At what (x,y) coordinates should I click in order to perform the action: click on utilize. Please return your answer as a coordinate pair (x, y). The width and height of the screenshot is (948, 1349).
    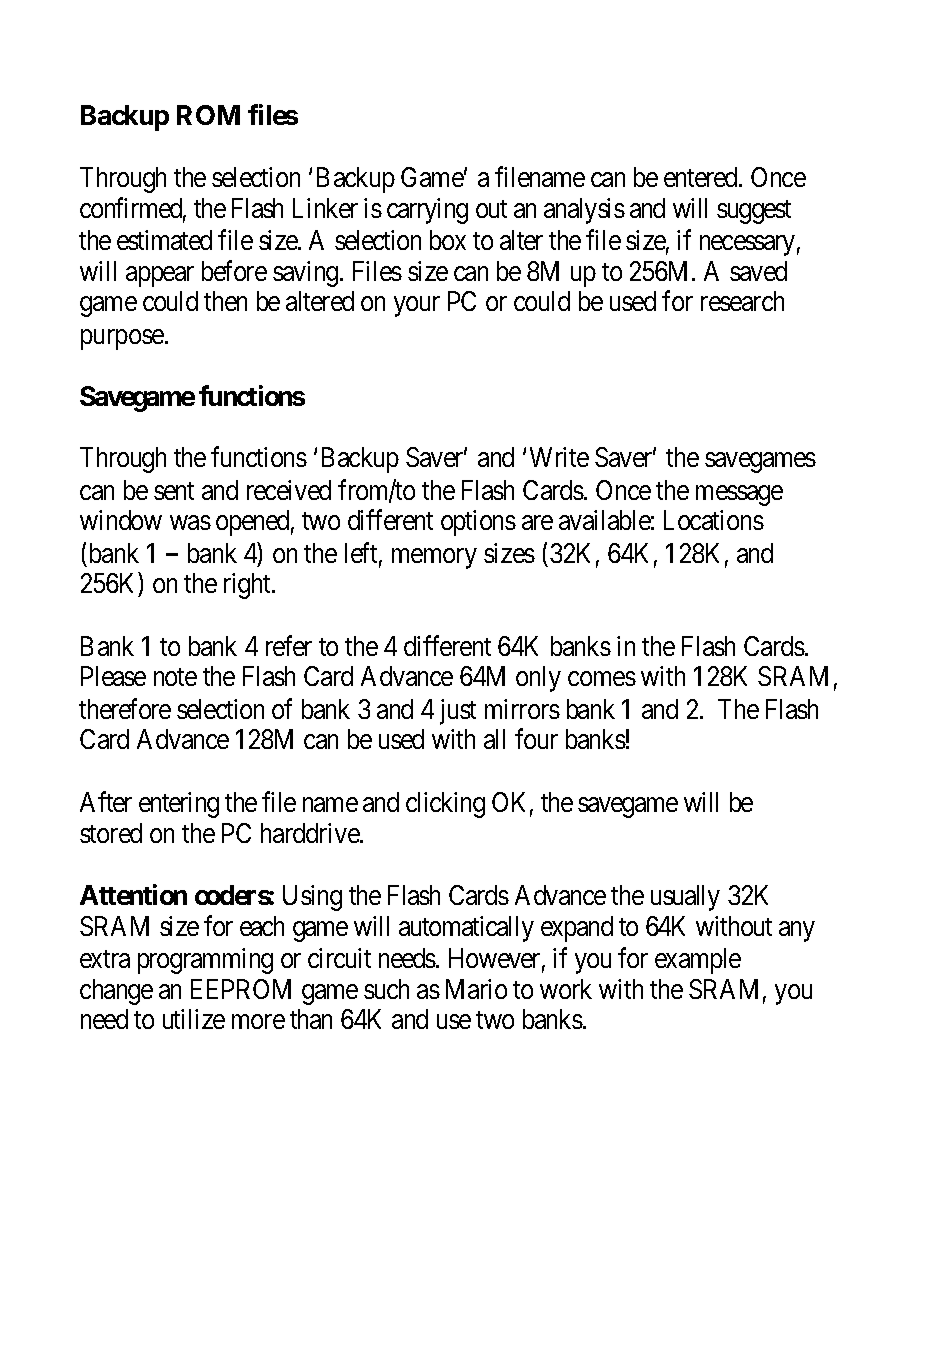
    Looking at the image, I should click on (194, 1019).
